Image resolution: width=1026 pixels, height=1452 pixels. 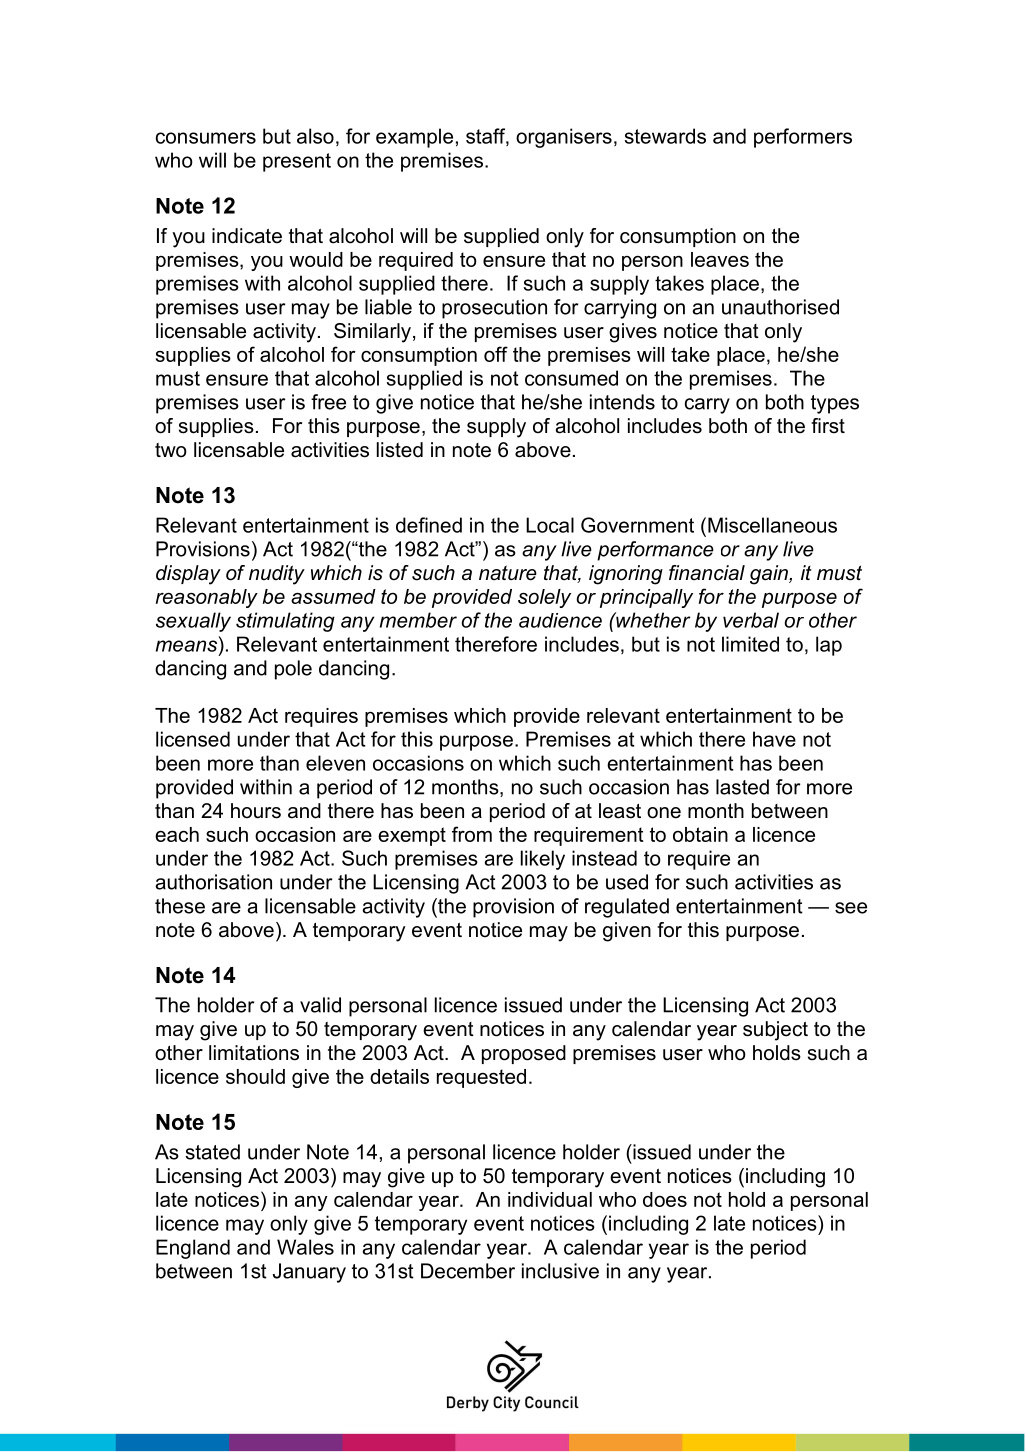 What do you see at coordinates (305, 1247) in the screenshot?
I see `Wales` at bounding box center [305, 1247].
